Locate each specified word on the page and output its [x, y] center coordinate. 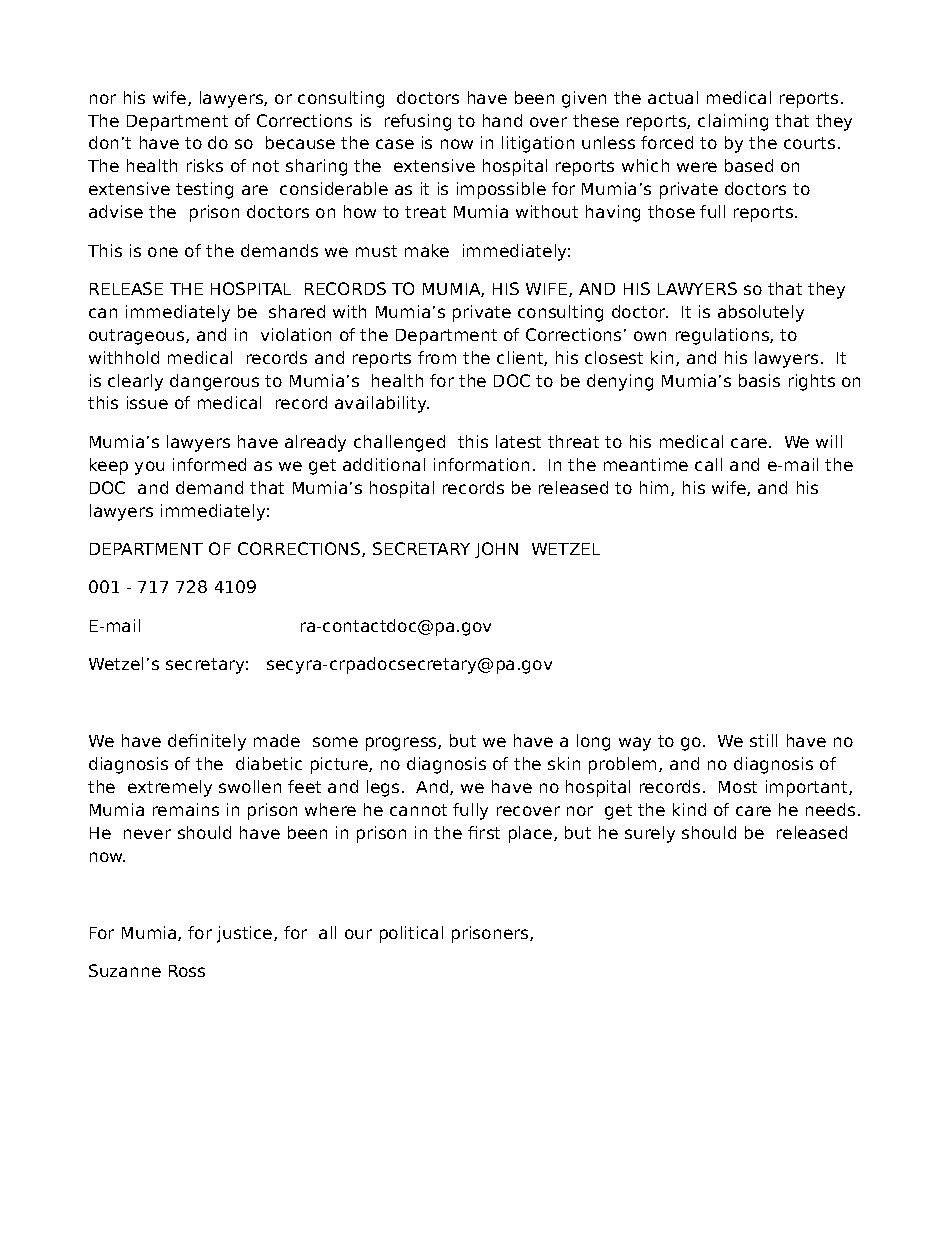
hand [502, 120]
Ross [187, 971]
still [763, 740]
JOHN [496, 550]
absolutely [761, 313]
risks [205, 165]
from [437, 357]
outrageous [138, 337]
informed [209, 464]
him [656, 488]
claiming [733, 122]
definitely [207, 742]
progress [402, 744]
